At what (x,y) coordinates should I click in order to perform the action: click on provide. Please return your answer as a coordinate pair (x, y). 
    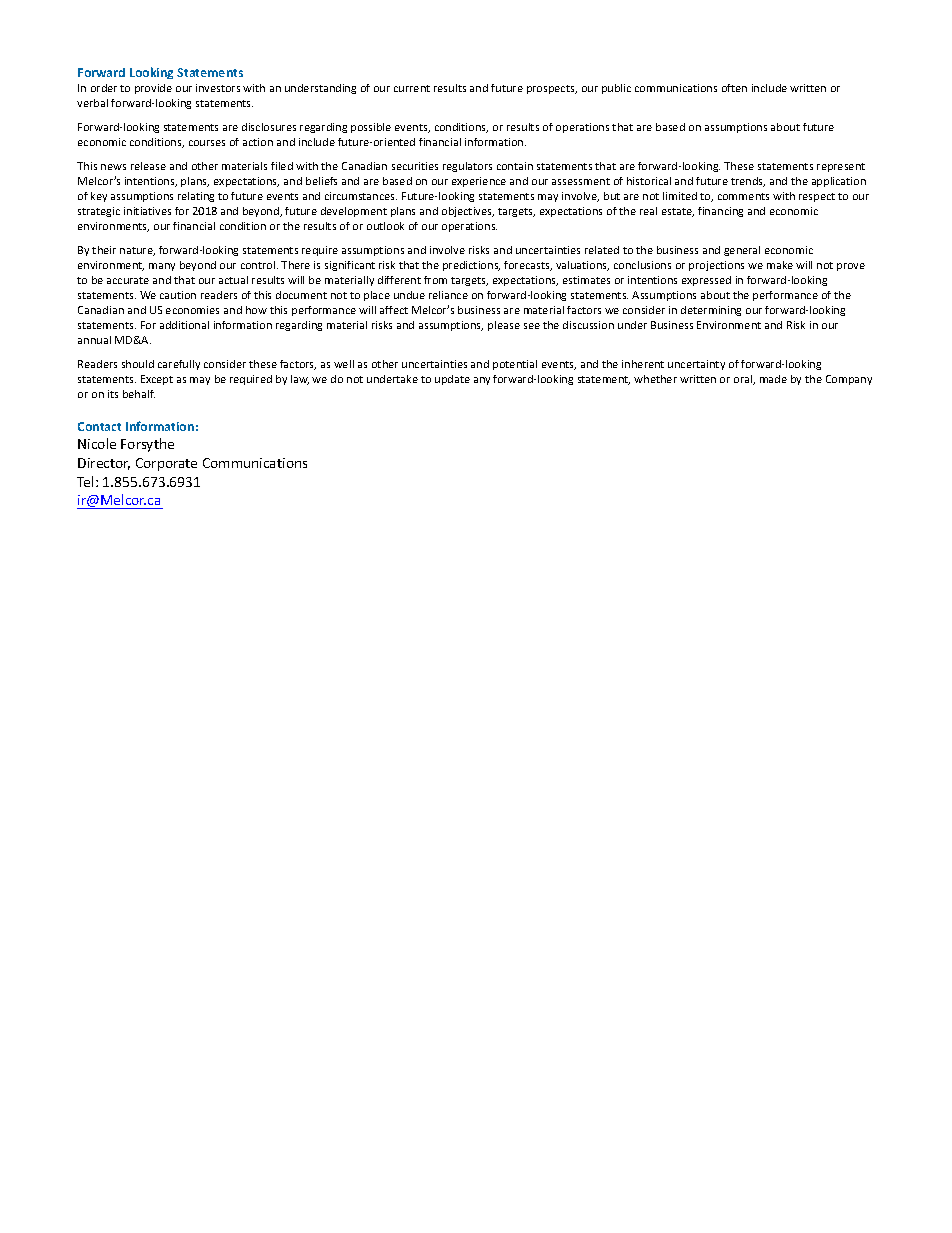
    Looking at the image, I should click on (153, 89).
